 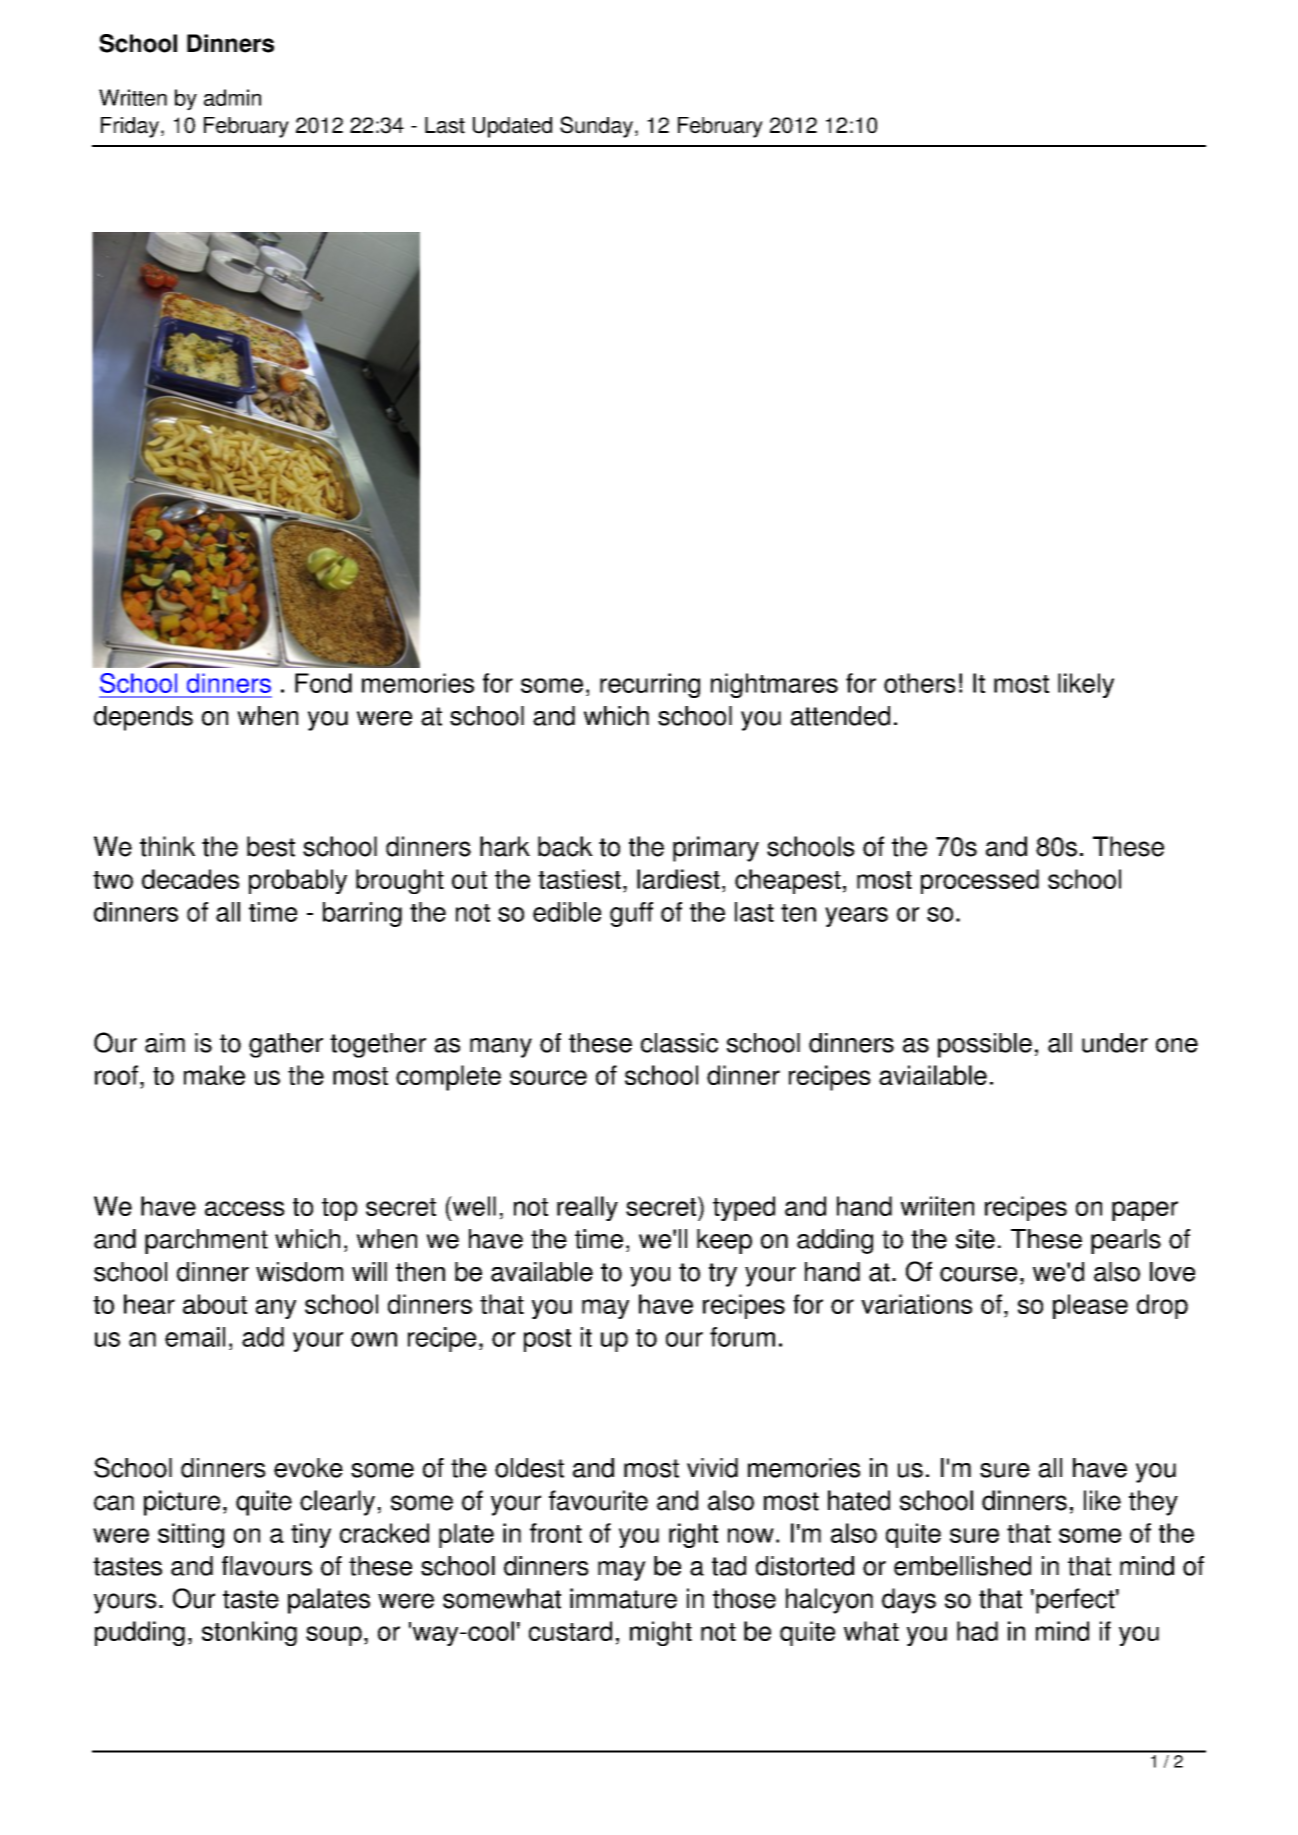 What do you see at coordinates (623, 1598) in the screenshot?
I see `immature` at bounding box center [623, 1598].
